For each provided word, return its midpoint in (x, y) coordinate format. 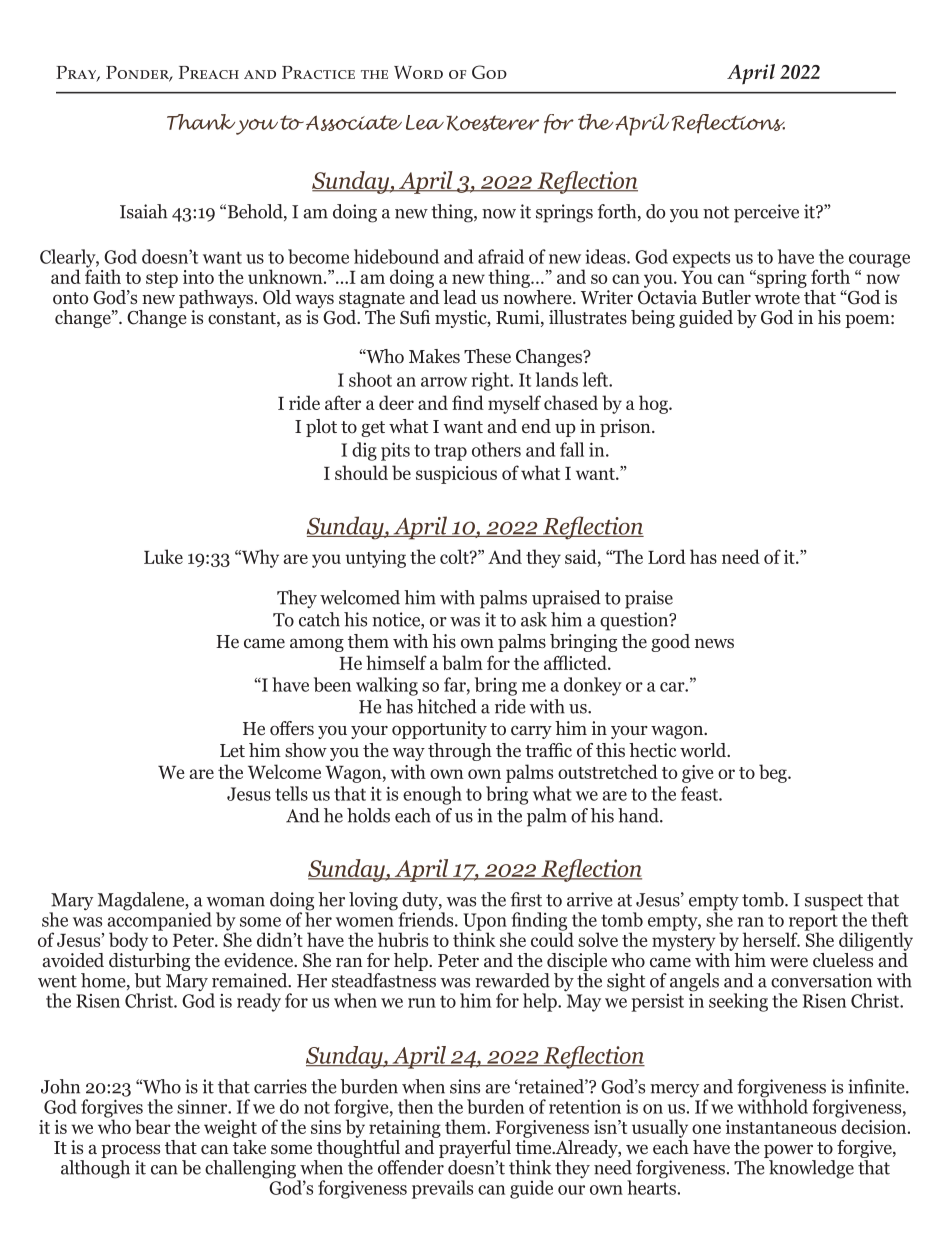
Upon (485, 923)
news (714, 643)
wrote (777, 298)
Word (418, 72)
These (487, 356)
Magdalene (142, 901)
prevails (442, 1189)
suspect (834, 903)
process (130, 1151)
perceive (766, 213)
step (162, 280)
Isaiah (143, 211)
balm (462, 662)
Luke (163, 556)
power (788, 1151)
